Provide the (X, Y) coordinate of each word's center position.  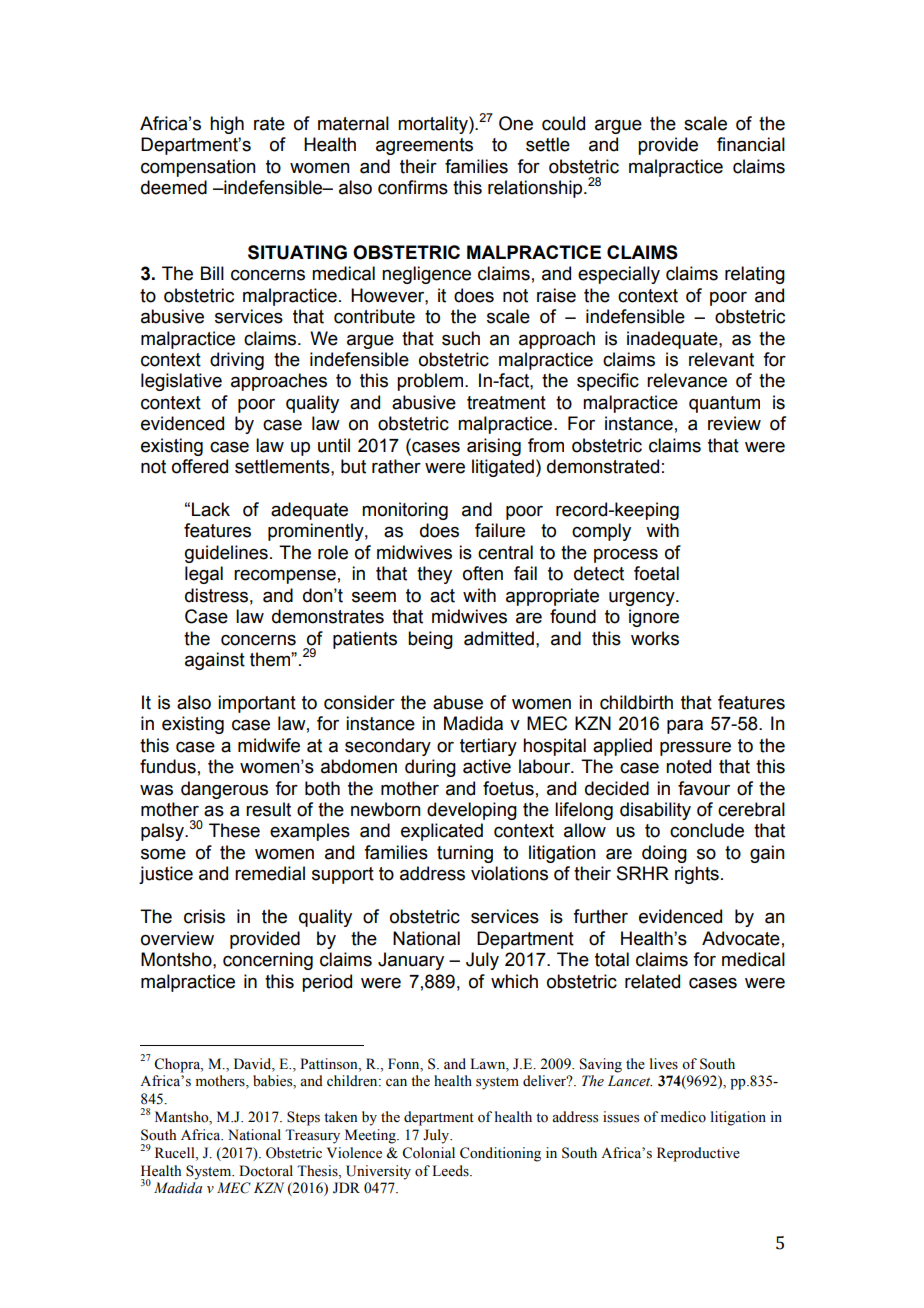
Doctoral (266, 1171)
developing (472, 811)
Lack (211, 509)
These (234, 830)
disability (655, 811)
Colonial (428, 1153)
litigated (503, 468)
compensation (198, 168)
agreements (424, 146)
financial (751, 144)
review (734, 423)
